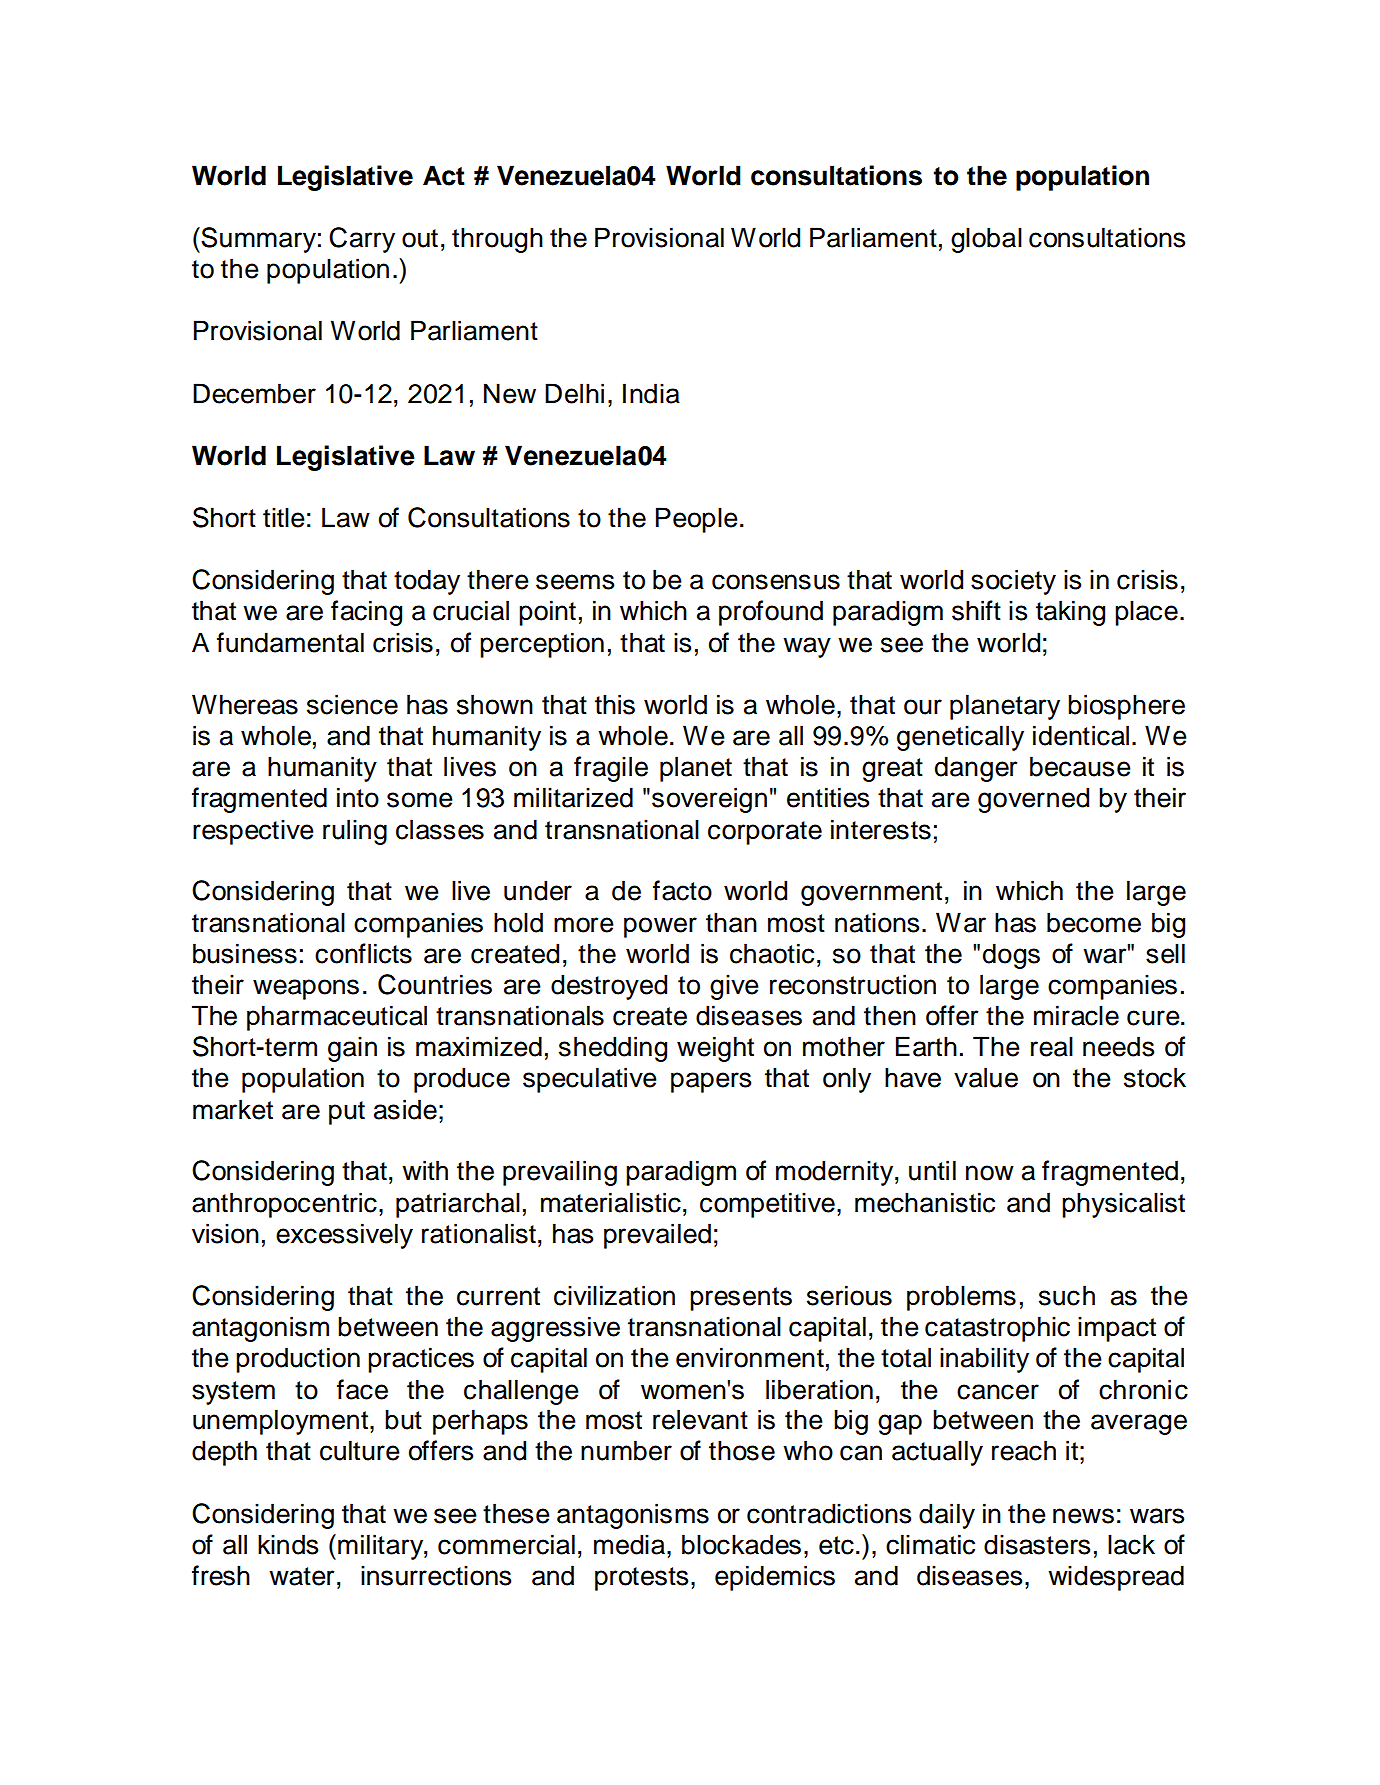  I want to click on profound, so click(771, 613).
